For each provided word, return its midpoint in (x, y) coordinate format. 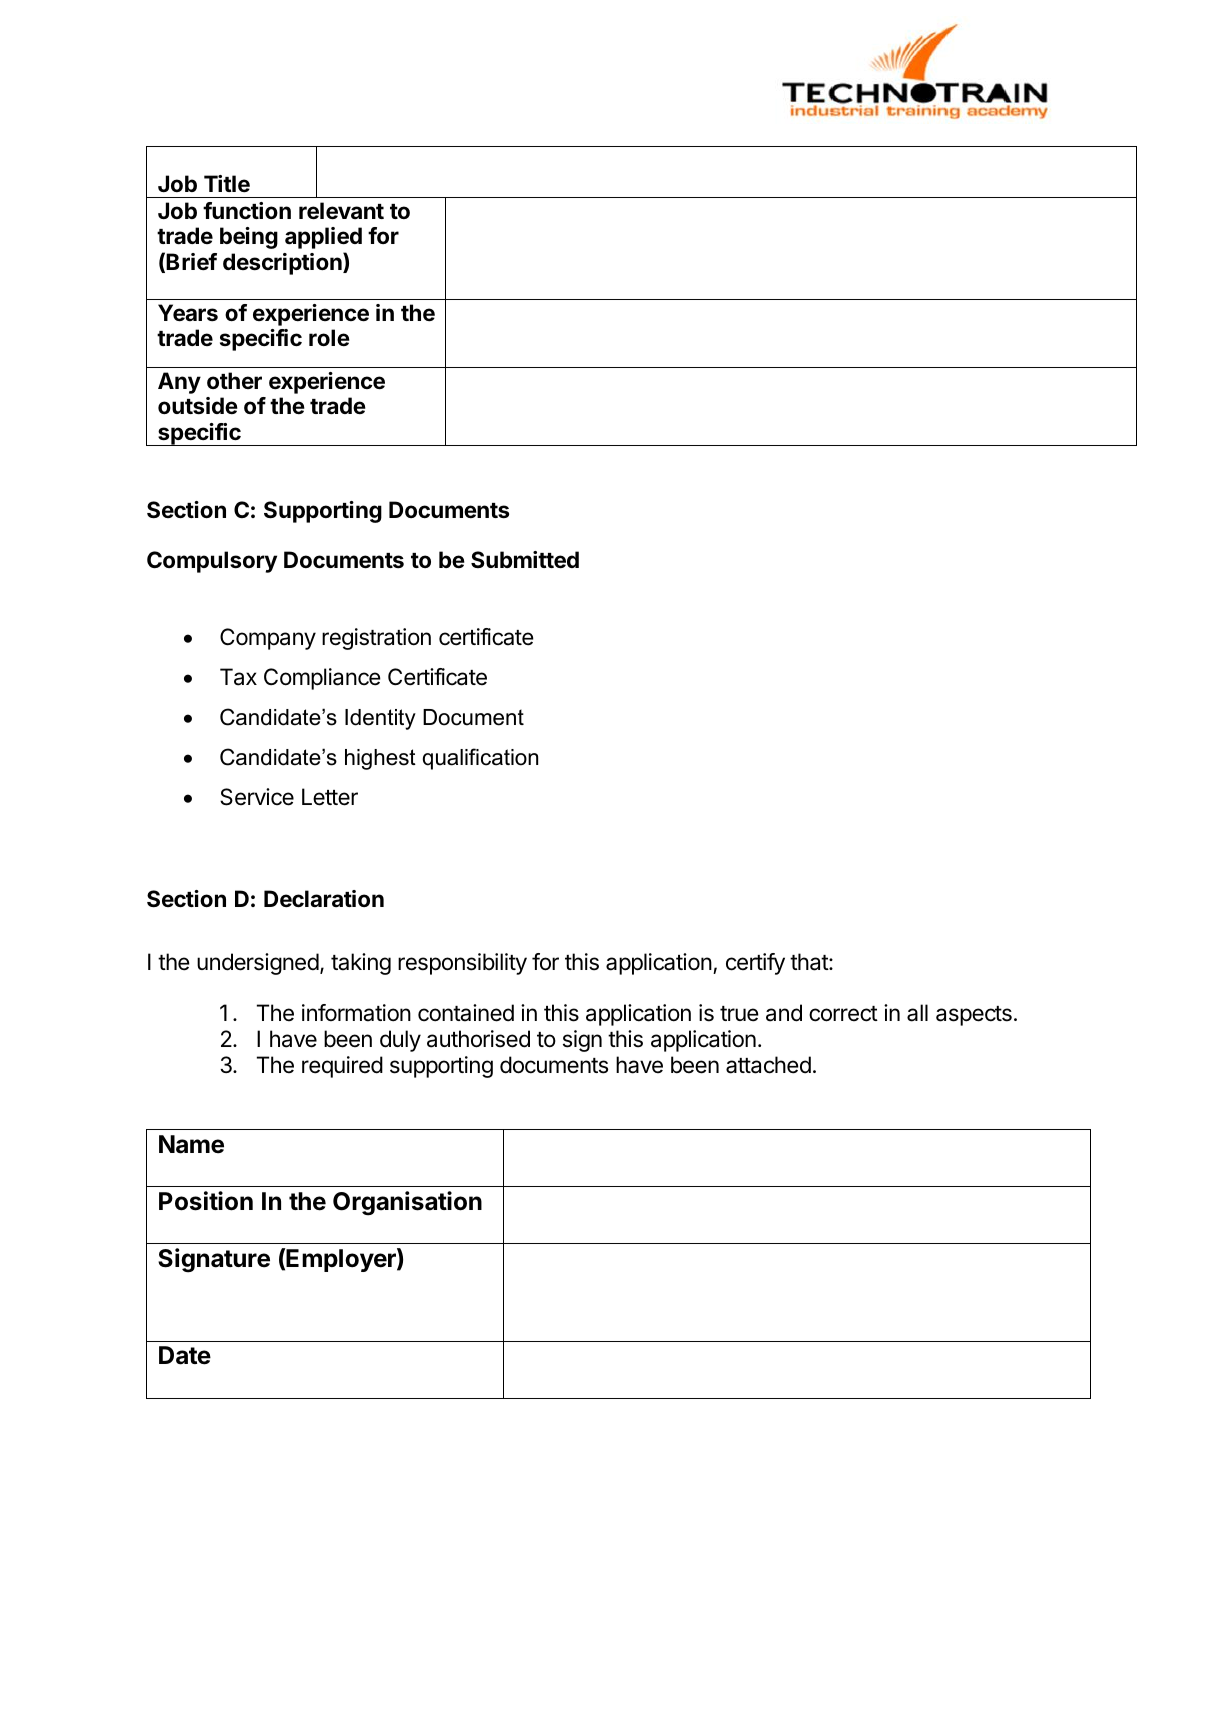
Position (206, 1201)
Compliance (322, 679)
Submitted (525, 560)
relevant (341, 211)
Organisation (407, 1203)
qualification (480, 759)
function (247, 211)
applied (323, 238)
